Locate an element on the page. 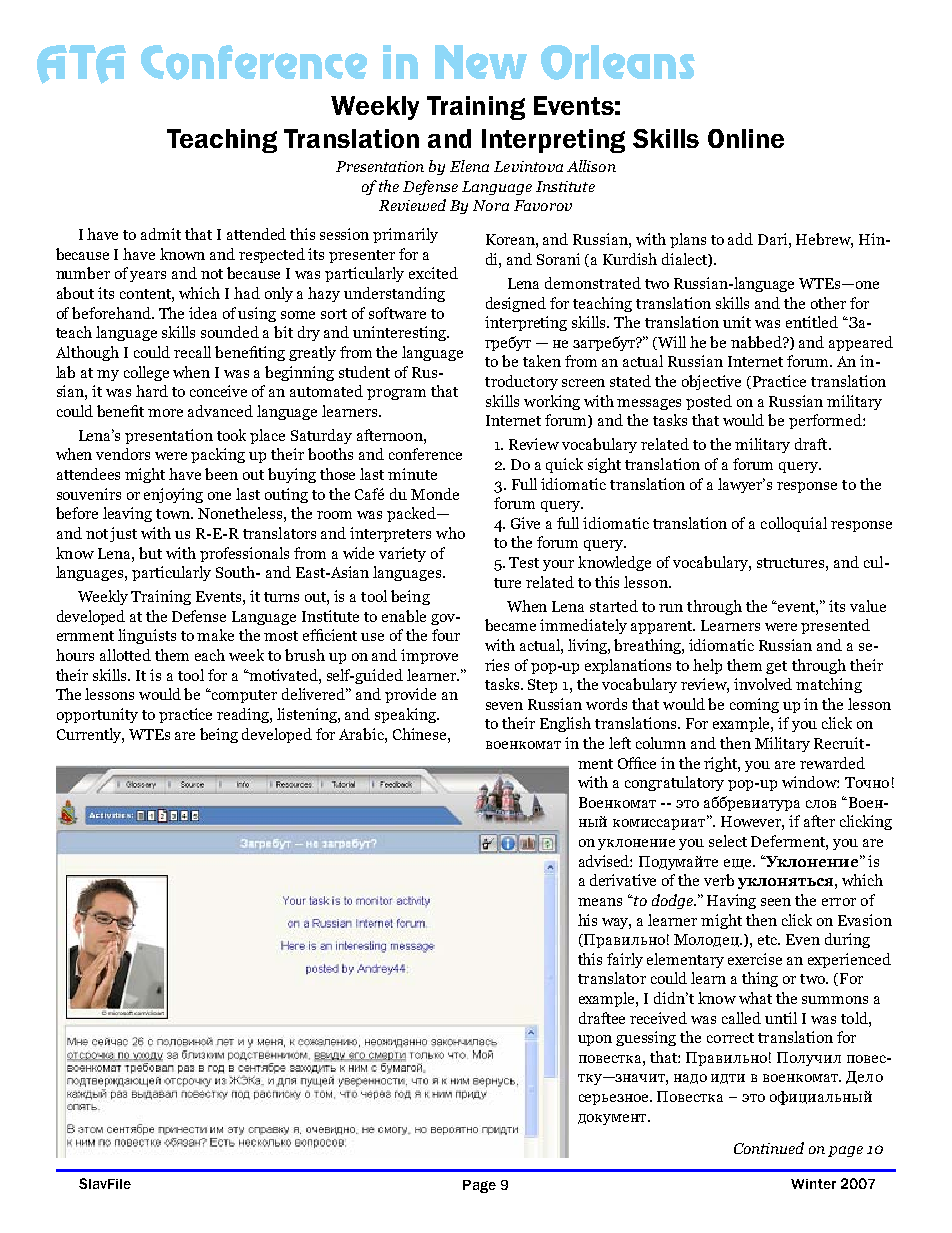 Image resolution: width=952 pixels, height=1233 pixels. Online is located at coordinates (746, 138).
